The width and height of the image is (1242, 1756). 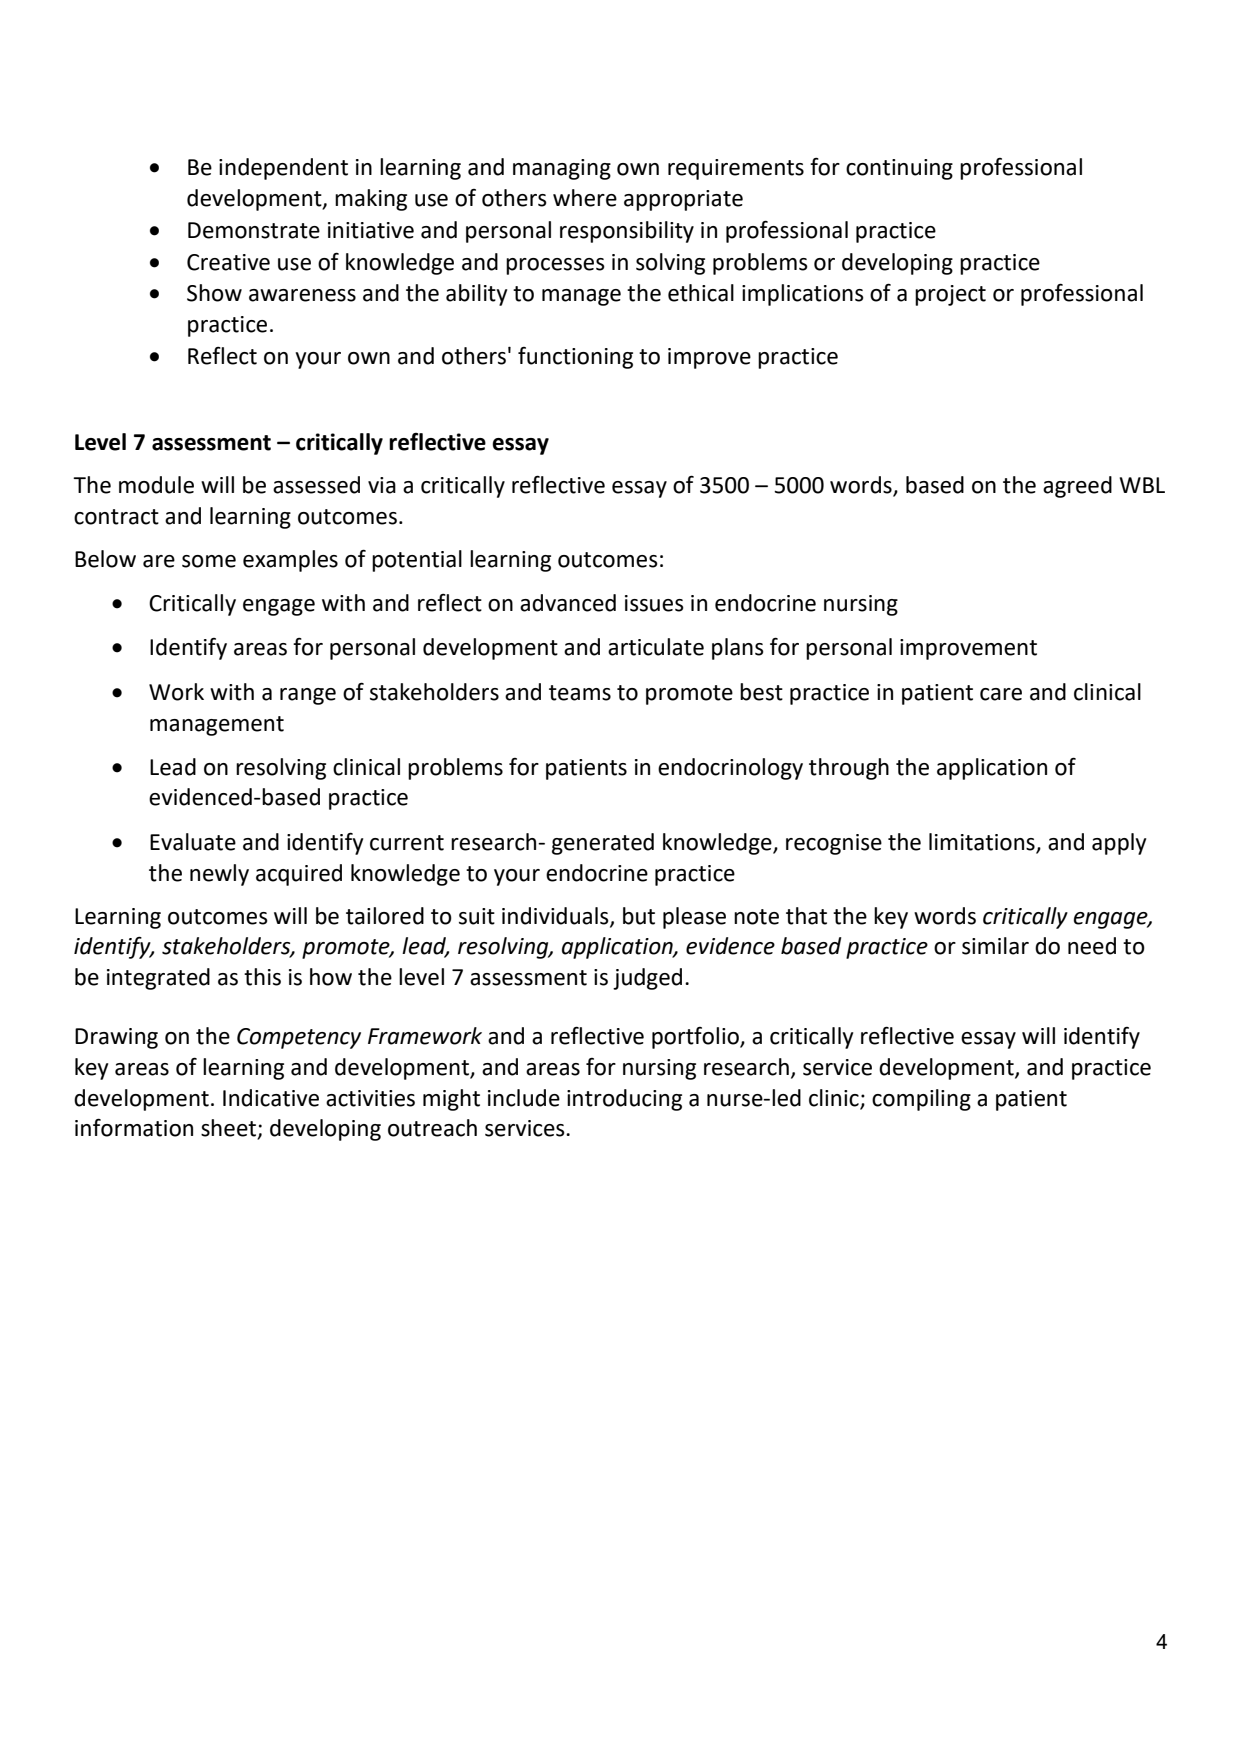 What do you see at coordinates (899, 169) in the image?
I see `continuing` at bounding box center [899, 169].
